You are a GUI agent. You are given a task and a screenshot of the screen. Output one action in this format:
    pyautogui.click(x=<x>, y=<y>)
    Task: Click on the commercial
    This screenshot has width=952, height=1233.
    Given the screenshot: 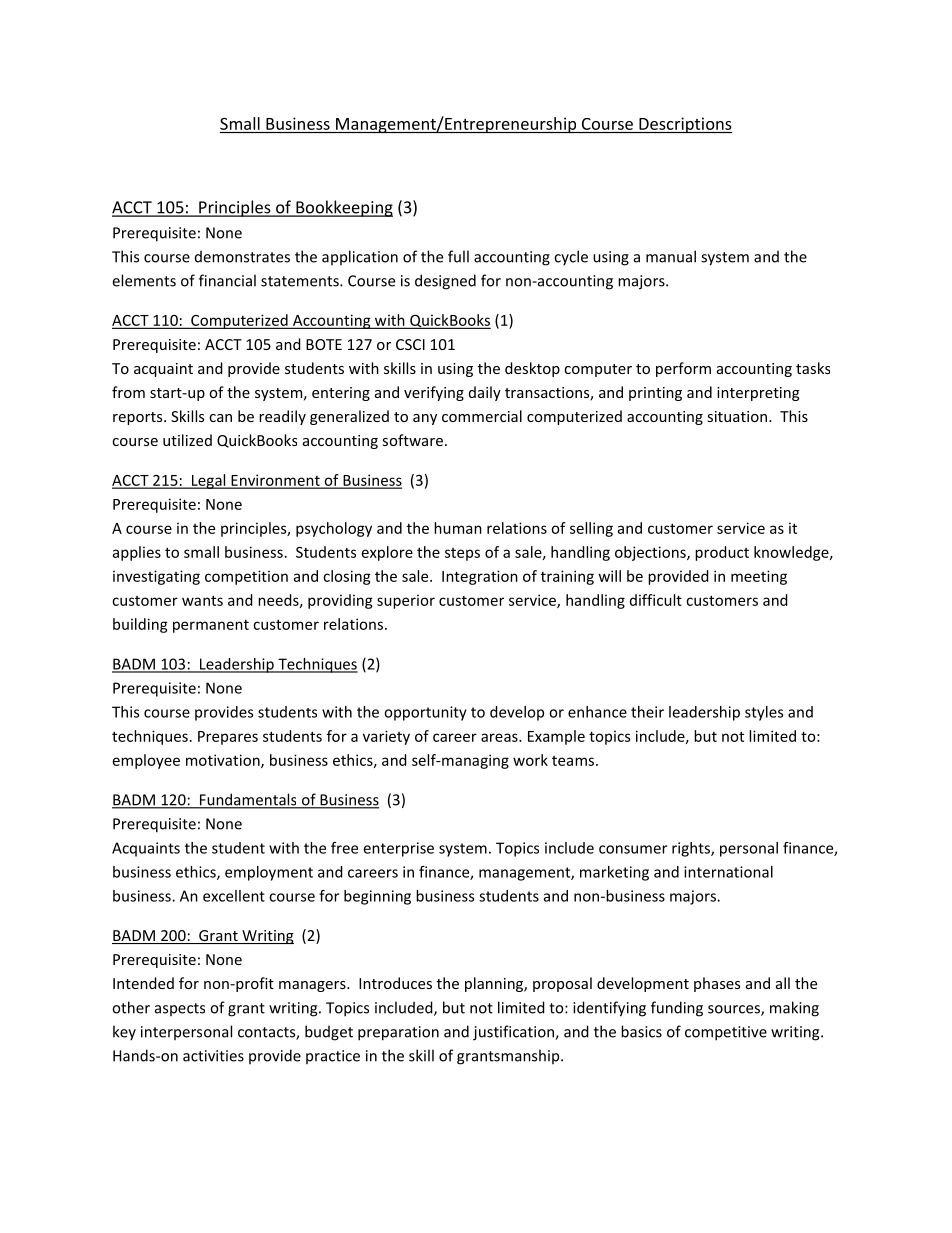 What is the action you would take?
    pyautogui.click(x=482, y=416)
